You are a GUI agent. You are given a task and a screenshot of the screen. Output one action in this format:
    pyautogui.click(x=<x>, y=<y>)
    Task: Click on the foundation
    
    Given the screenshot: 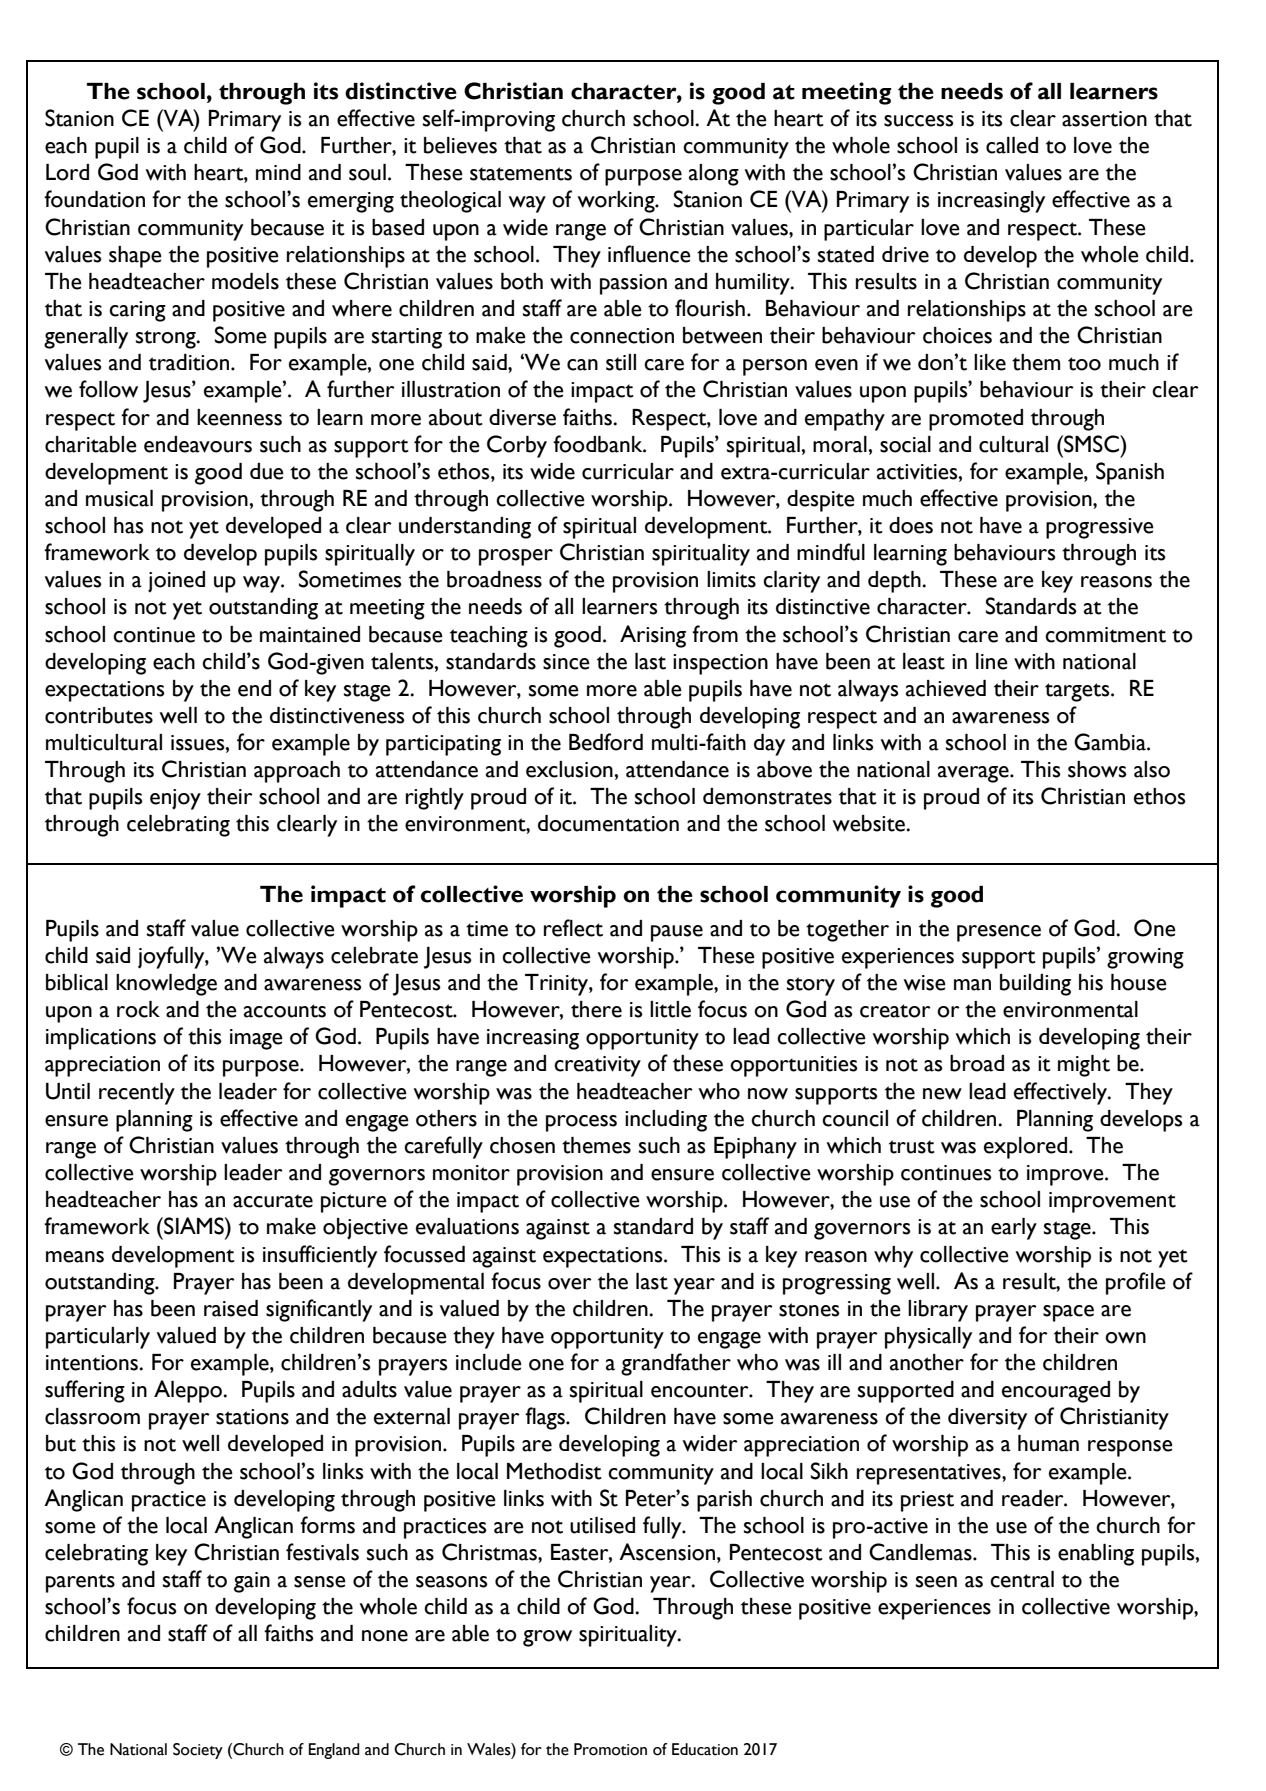 What is the action you would take?
    pyautogui.click(x=94, y=199)
